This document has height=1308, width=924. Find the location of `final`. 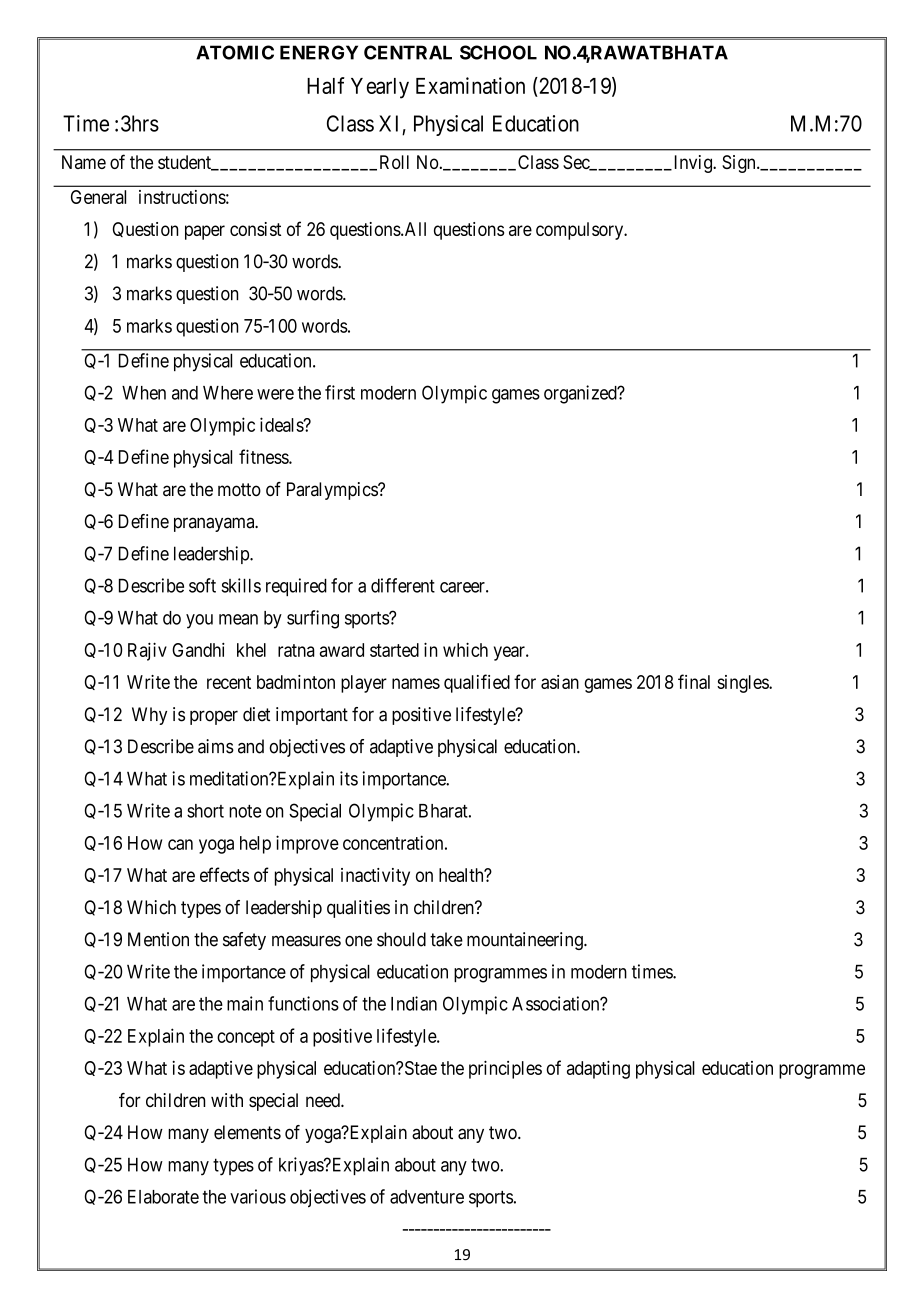

final is located at coordinates (694, 681).
